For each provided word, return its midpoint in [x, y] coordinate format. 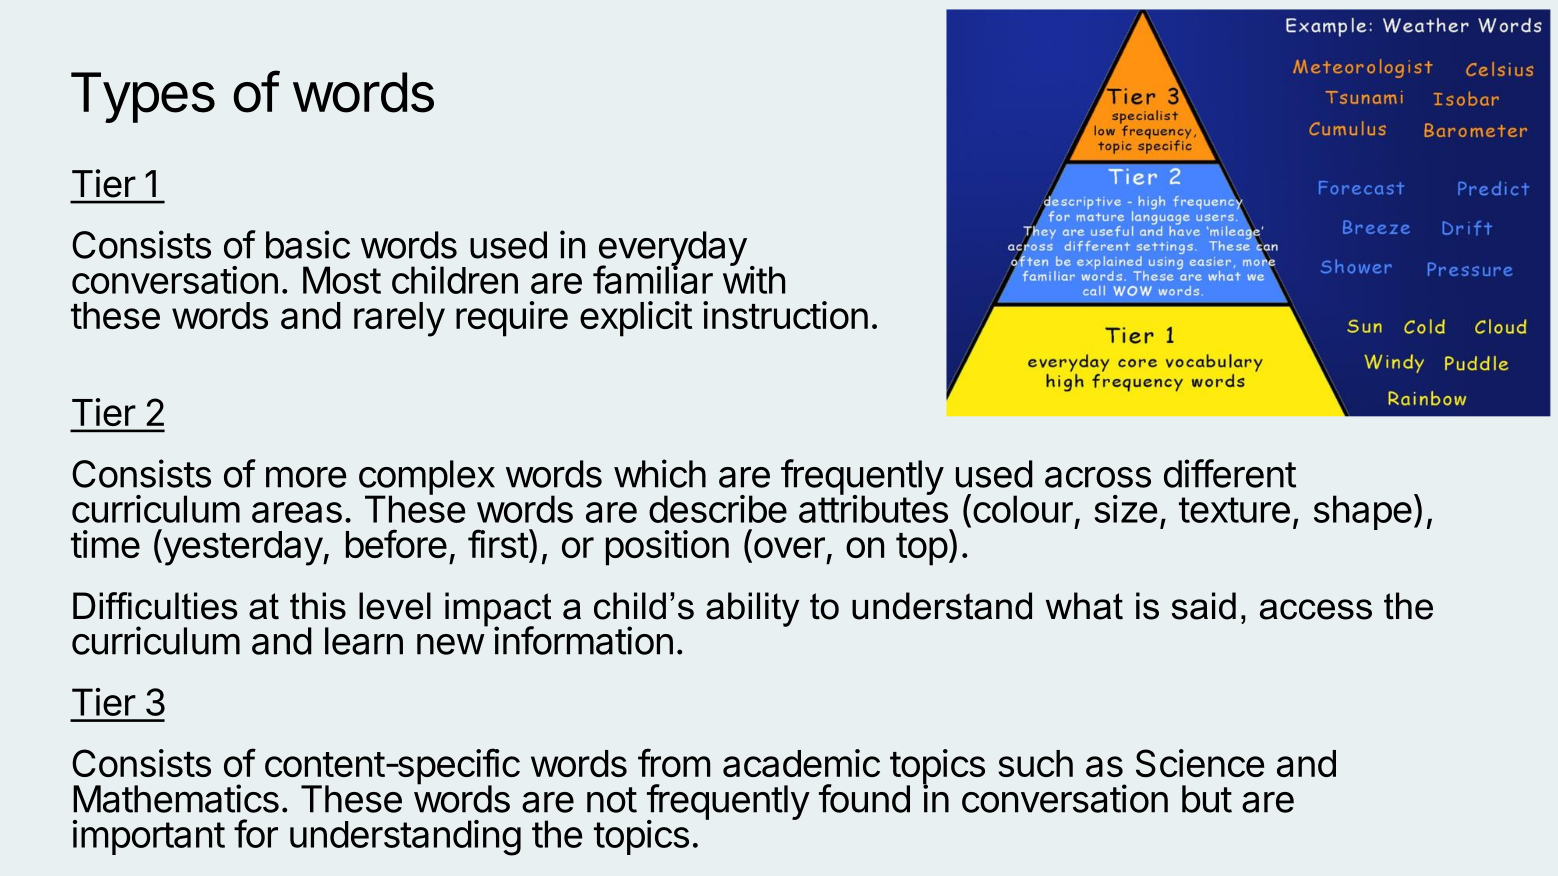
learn [364, 641]
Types [143, 97]
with [754, 279]
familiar [653, 279]
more [306, 477]
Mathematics [176, 798]
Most [342, 280]
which [660, 473]
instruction [785, 315]
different [1230, 473]
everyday [672, 250]
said [1204, 606]
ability [752, 609]
